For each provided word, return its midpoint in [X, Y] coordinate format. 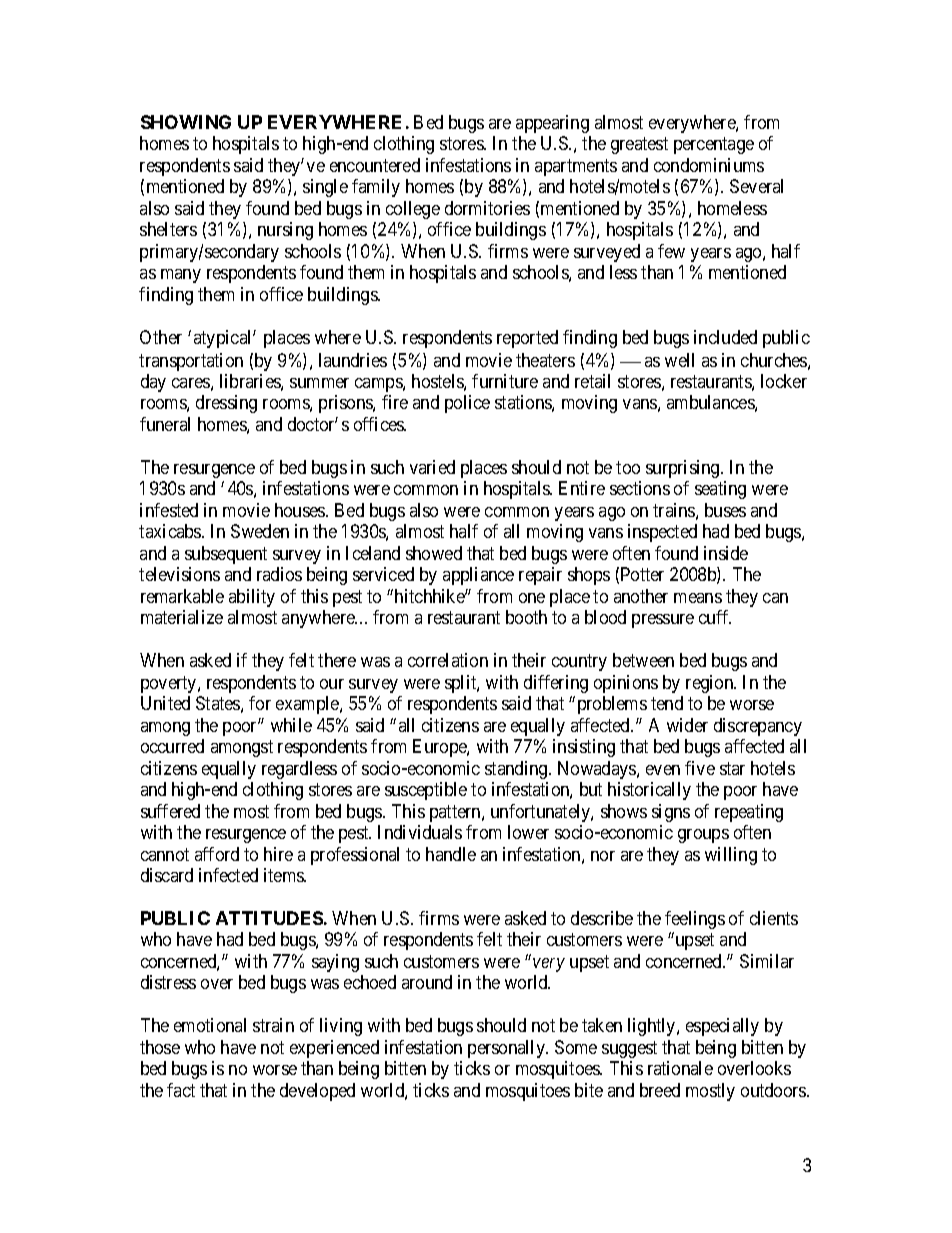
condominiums [709, 165]
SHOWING [186, 122]
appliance [478, 576]
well [679, 360]
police [467, 404]
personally [507, 1049]
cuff [715, 617]
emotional [210, 1025]
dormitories [487, 208]
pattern [456, 813]
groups [703, 836]
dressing [226, 404]
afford [217, 854]
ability [252, 598]
